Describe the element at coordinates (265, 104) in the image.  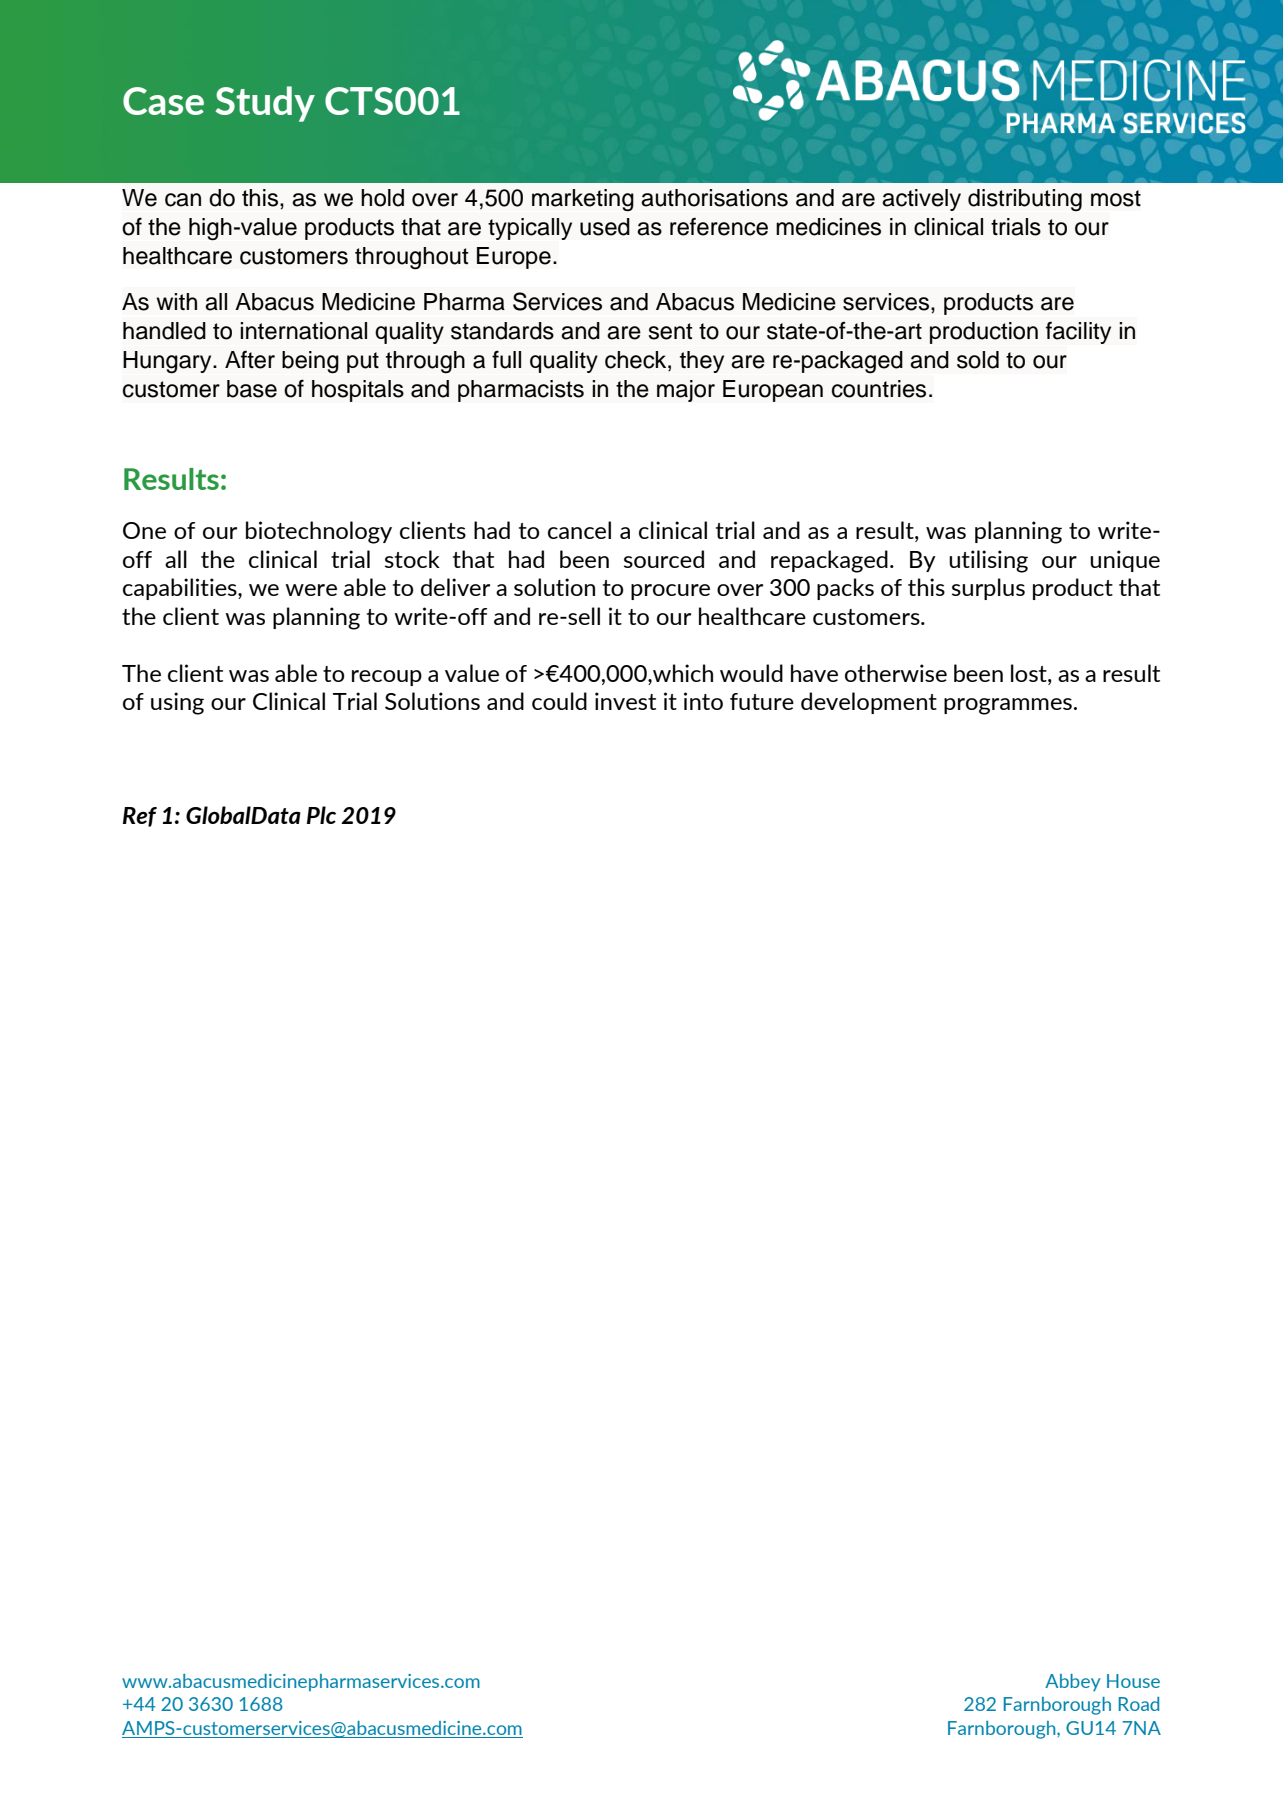
I see `Study` at that location.
